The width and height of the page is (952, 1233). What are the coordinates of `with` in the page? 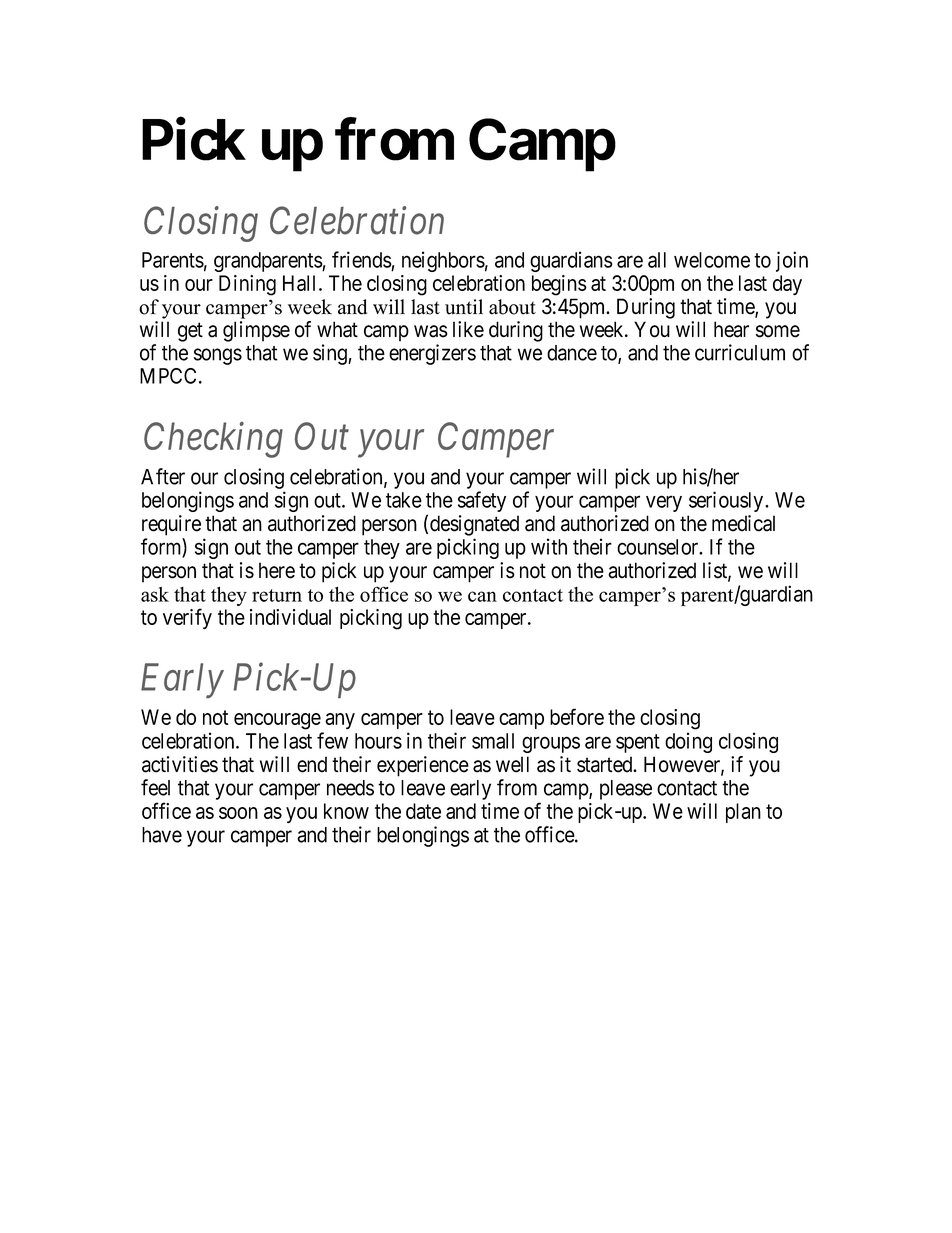 It's located at (549, 546).
